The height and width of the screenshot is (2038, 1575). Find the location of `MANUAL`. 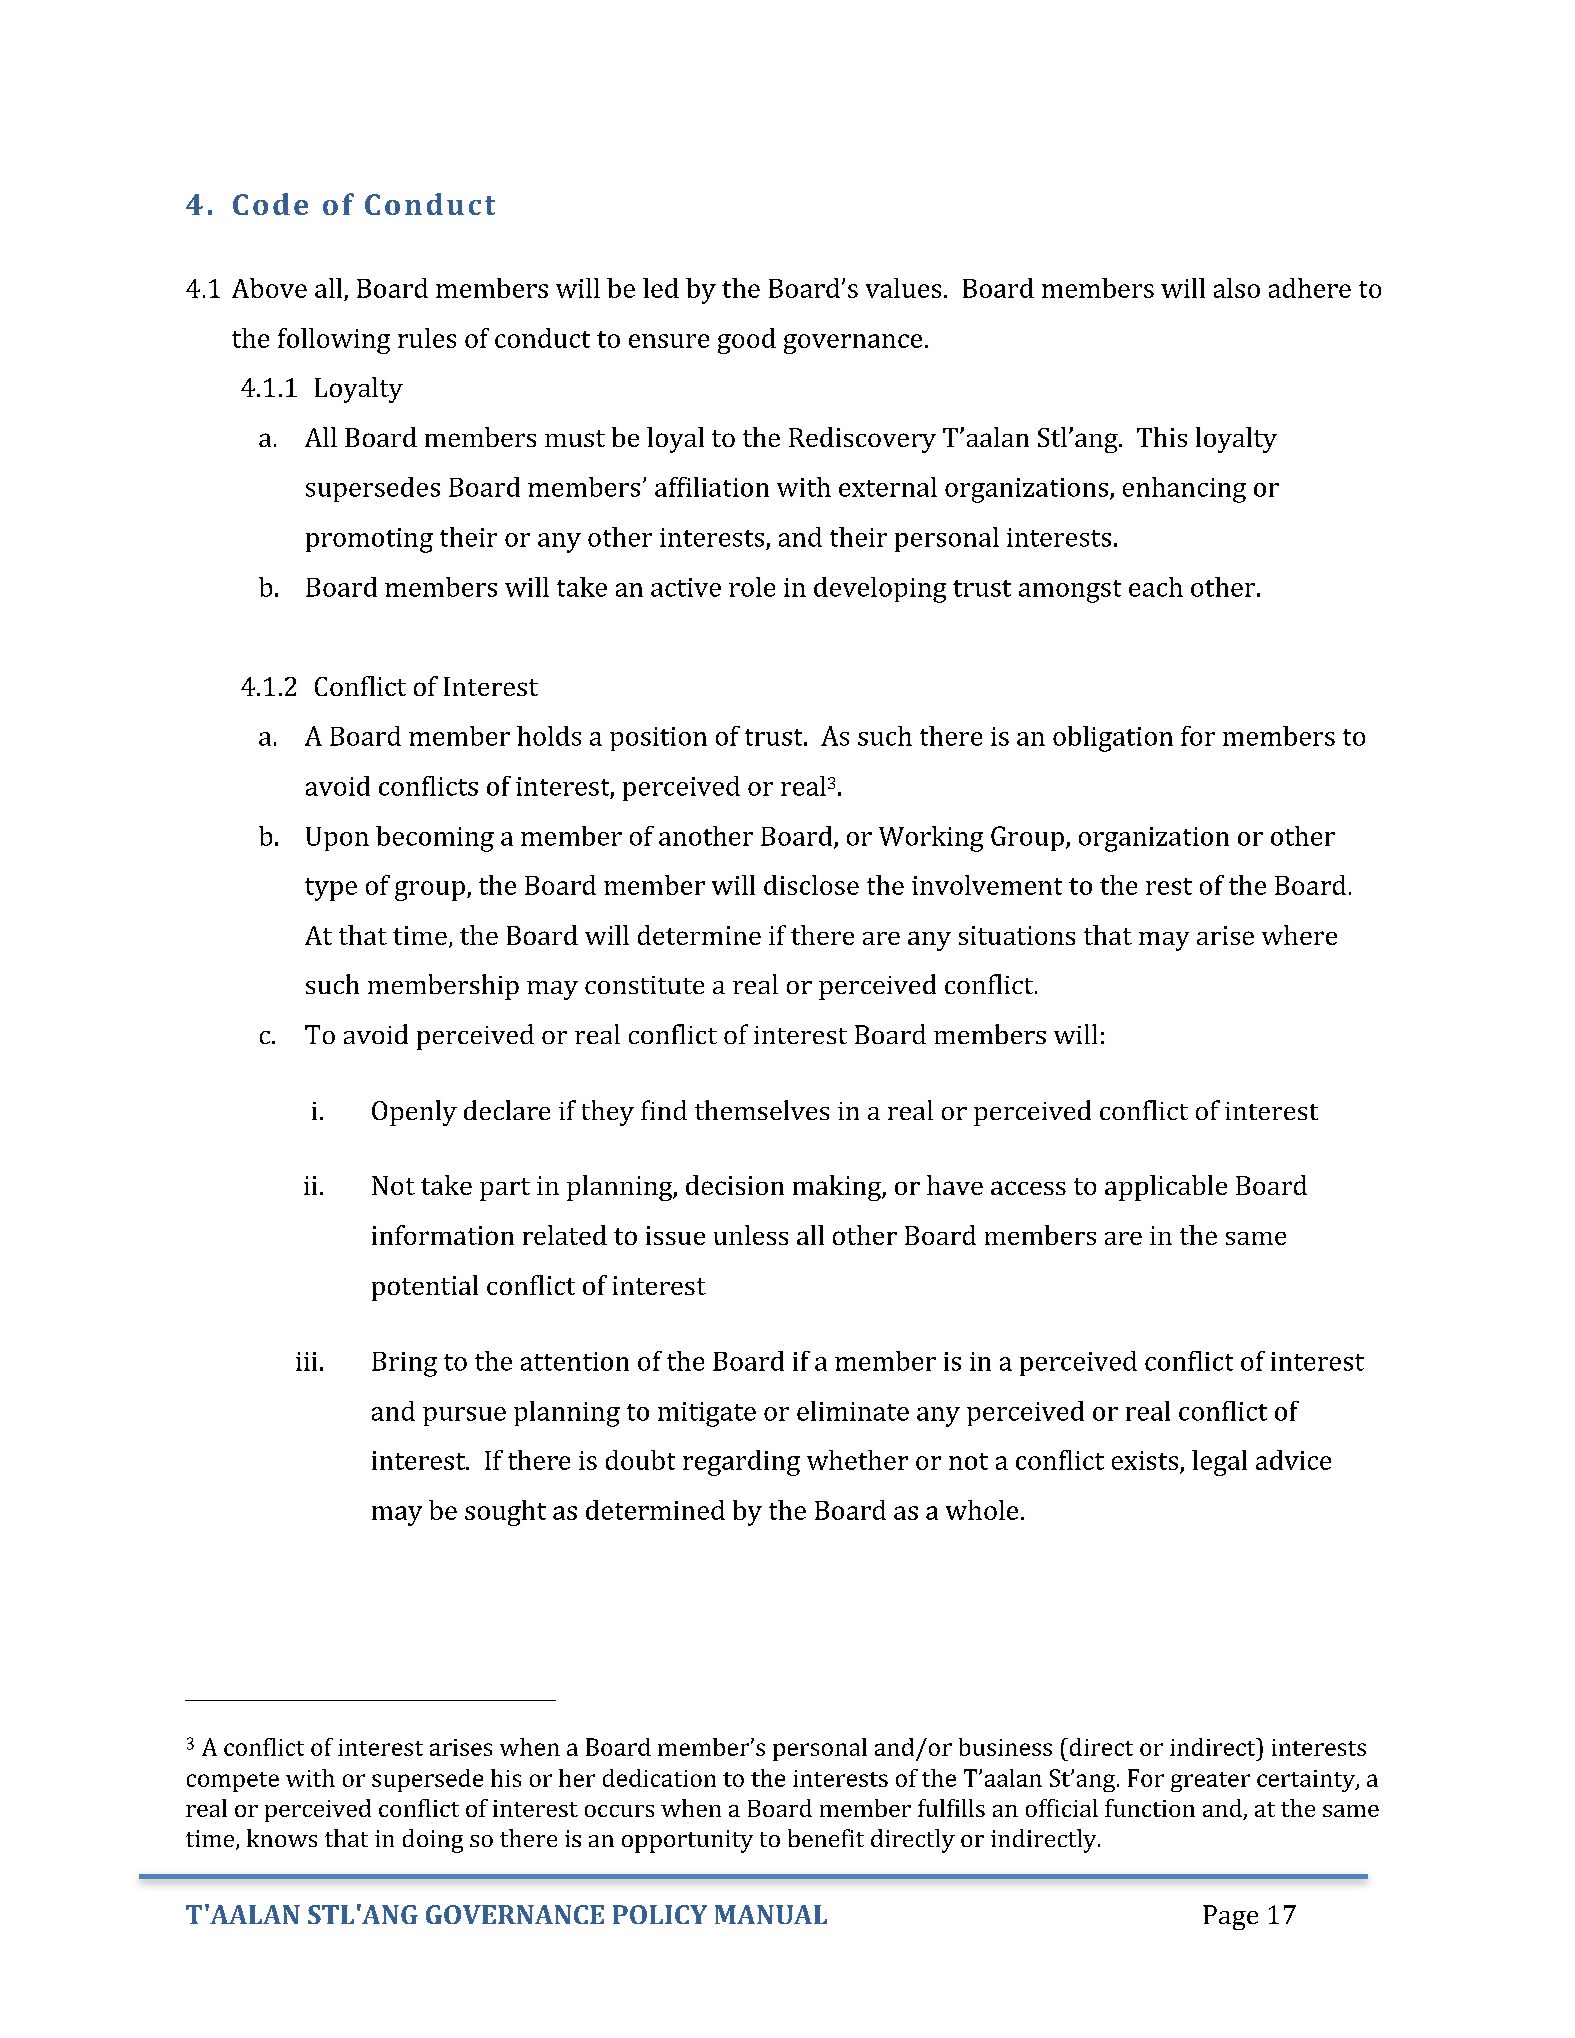

MANUAL is located at coordinates (771, 1914).
